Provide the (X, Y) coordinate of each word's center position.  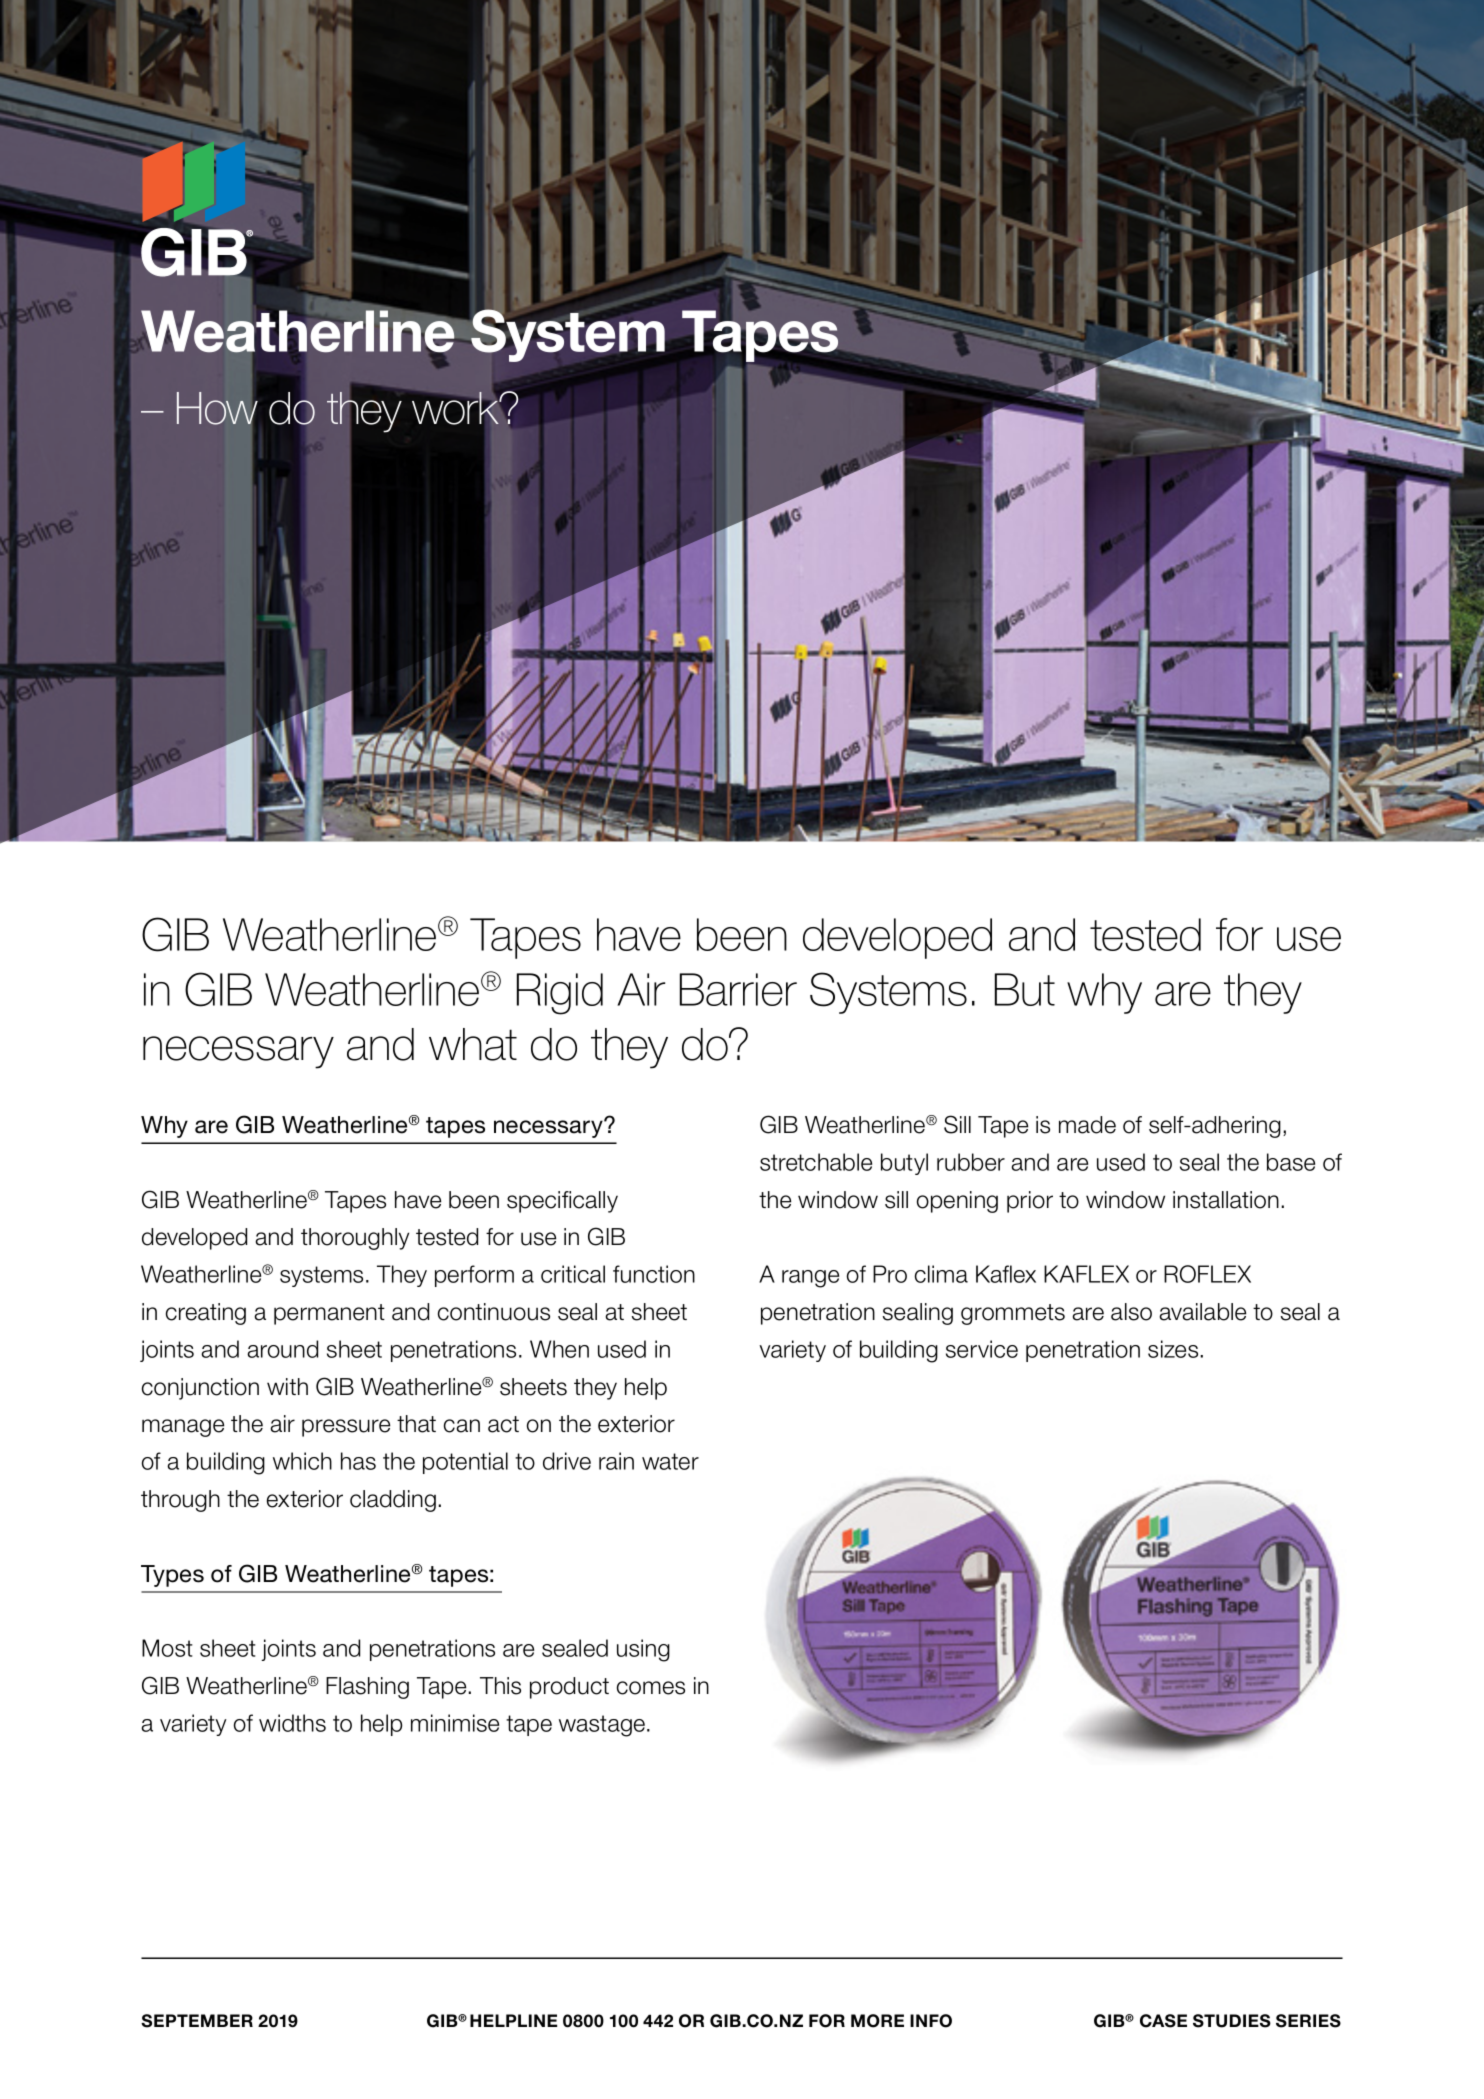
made (1087, 1125)
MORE (877, 2021)
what (473, 1044)
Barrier (738, 989)
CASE (1163, 2021)
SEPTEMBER (197, 2021)
